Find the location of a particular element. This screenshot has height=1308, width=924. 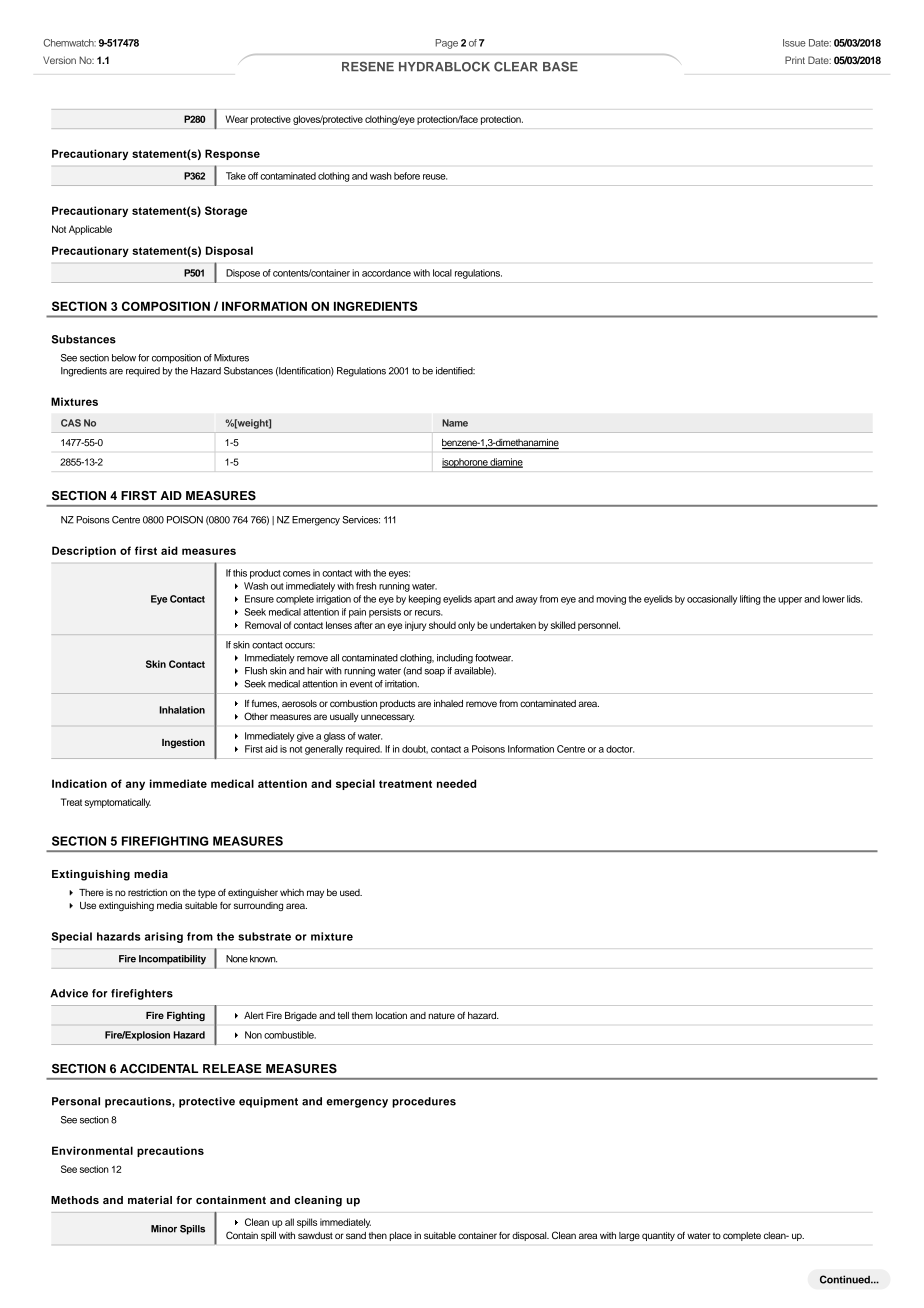

Inhalation is located at coordinates (182, 710).
